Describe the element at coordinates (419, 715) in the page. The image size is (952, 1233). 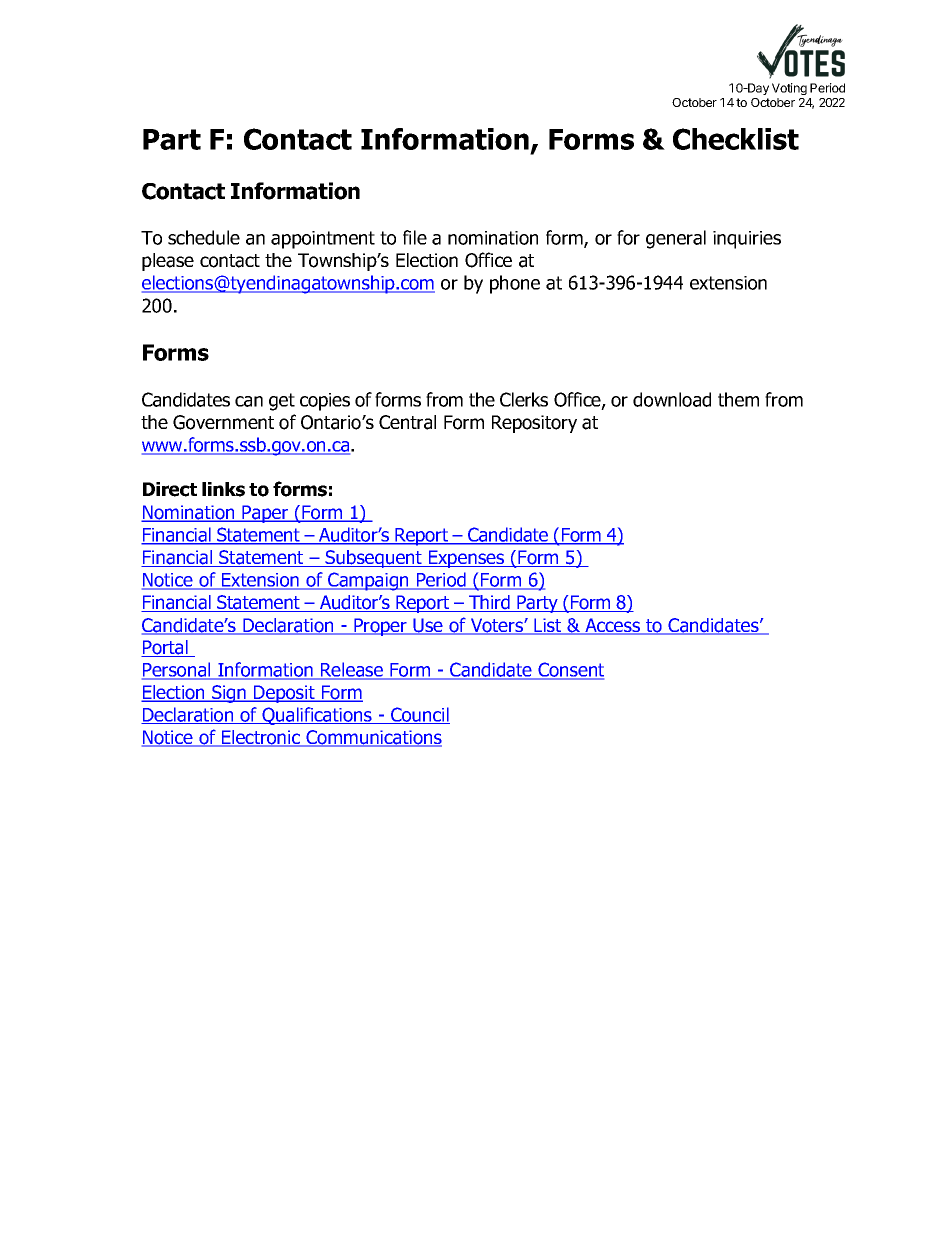
I see `Council` at that location.
